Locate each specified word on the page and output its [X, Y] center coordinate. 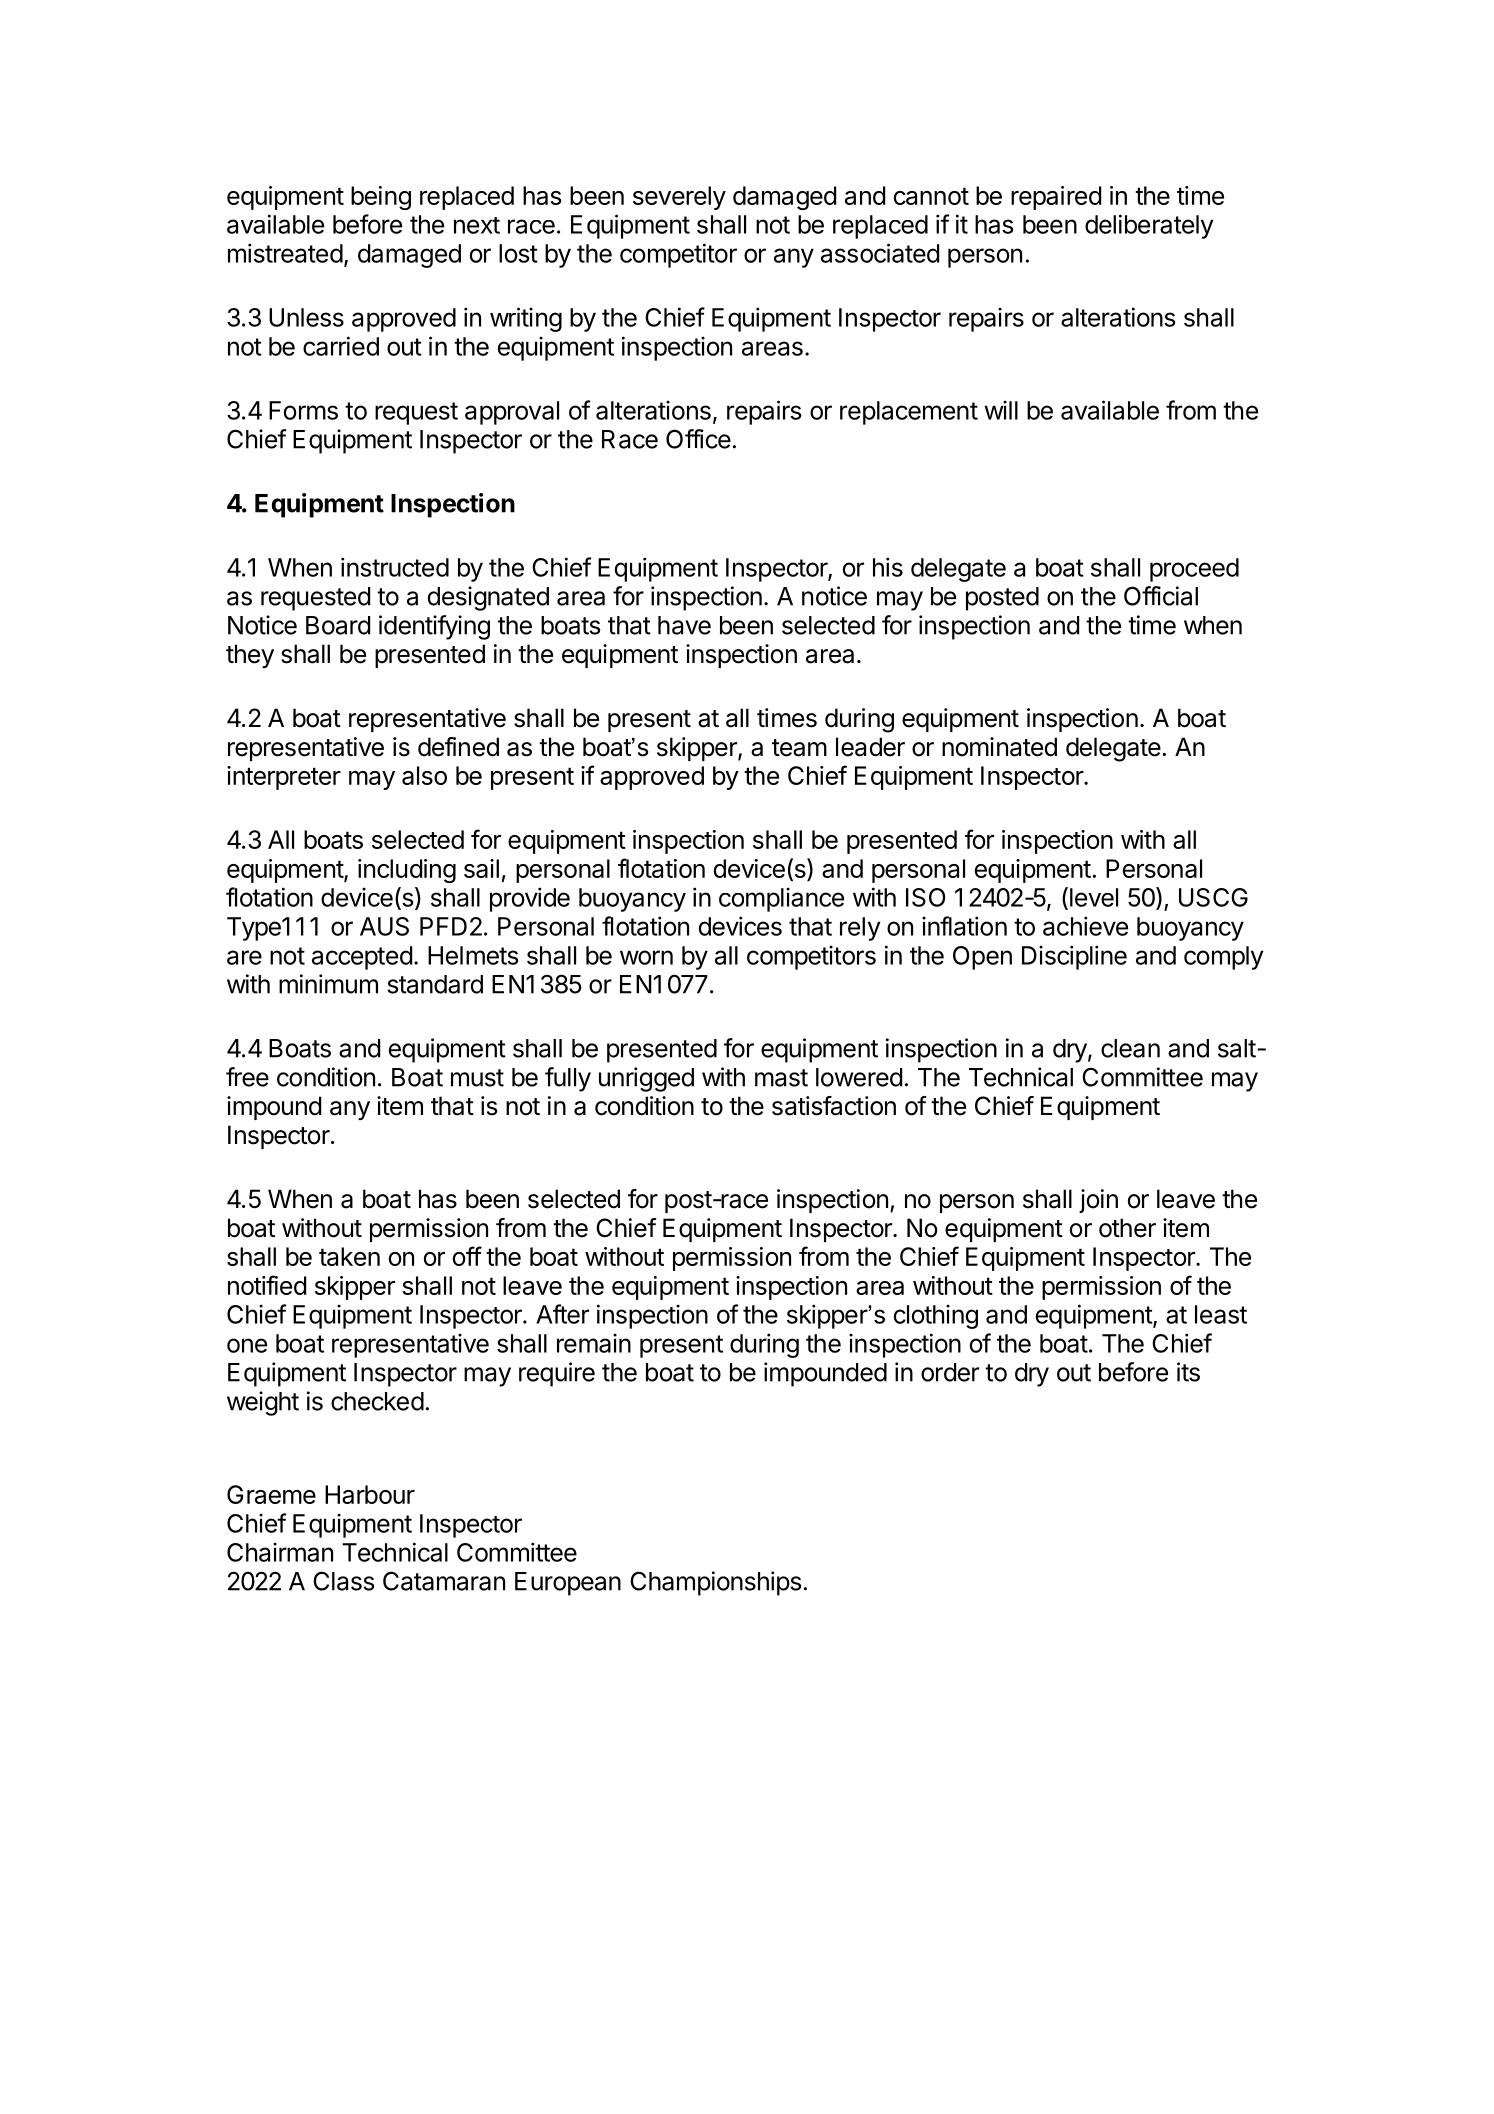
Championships [716, 1583]
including [407, 871]
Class [344, 1581]
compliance [781, 899]
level [1092, 898]
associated [880, 253]
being [381, 198]
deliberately [1149, 226]
